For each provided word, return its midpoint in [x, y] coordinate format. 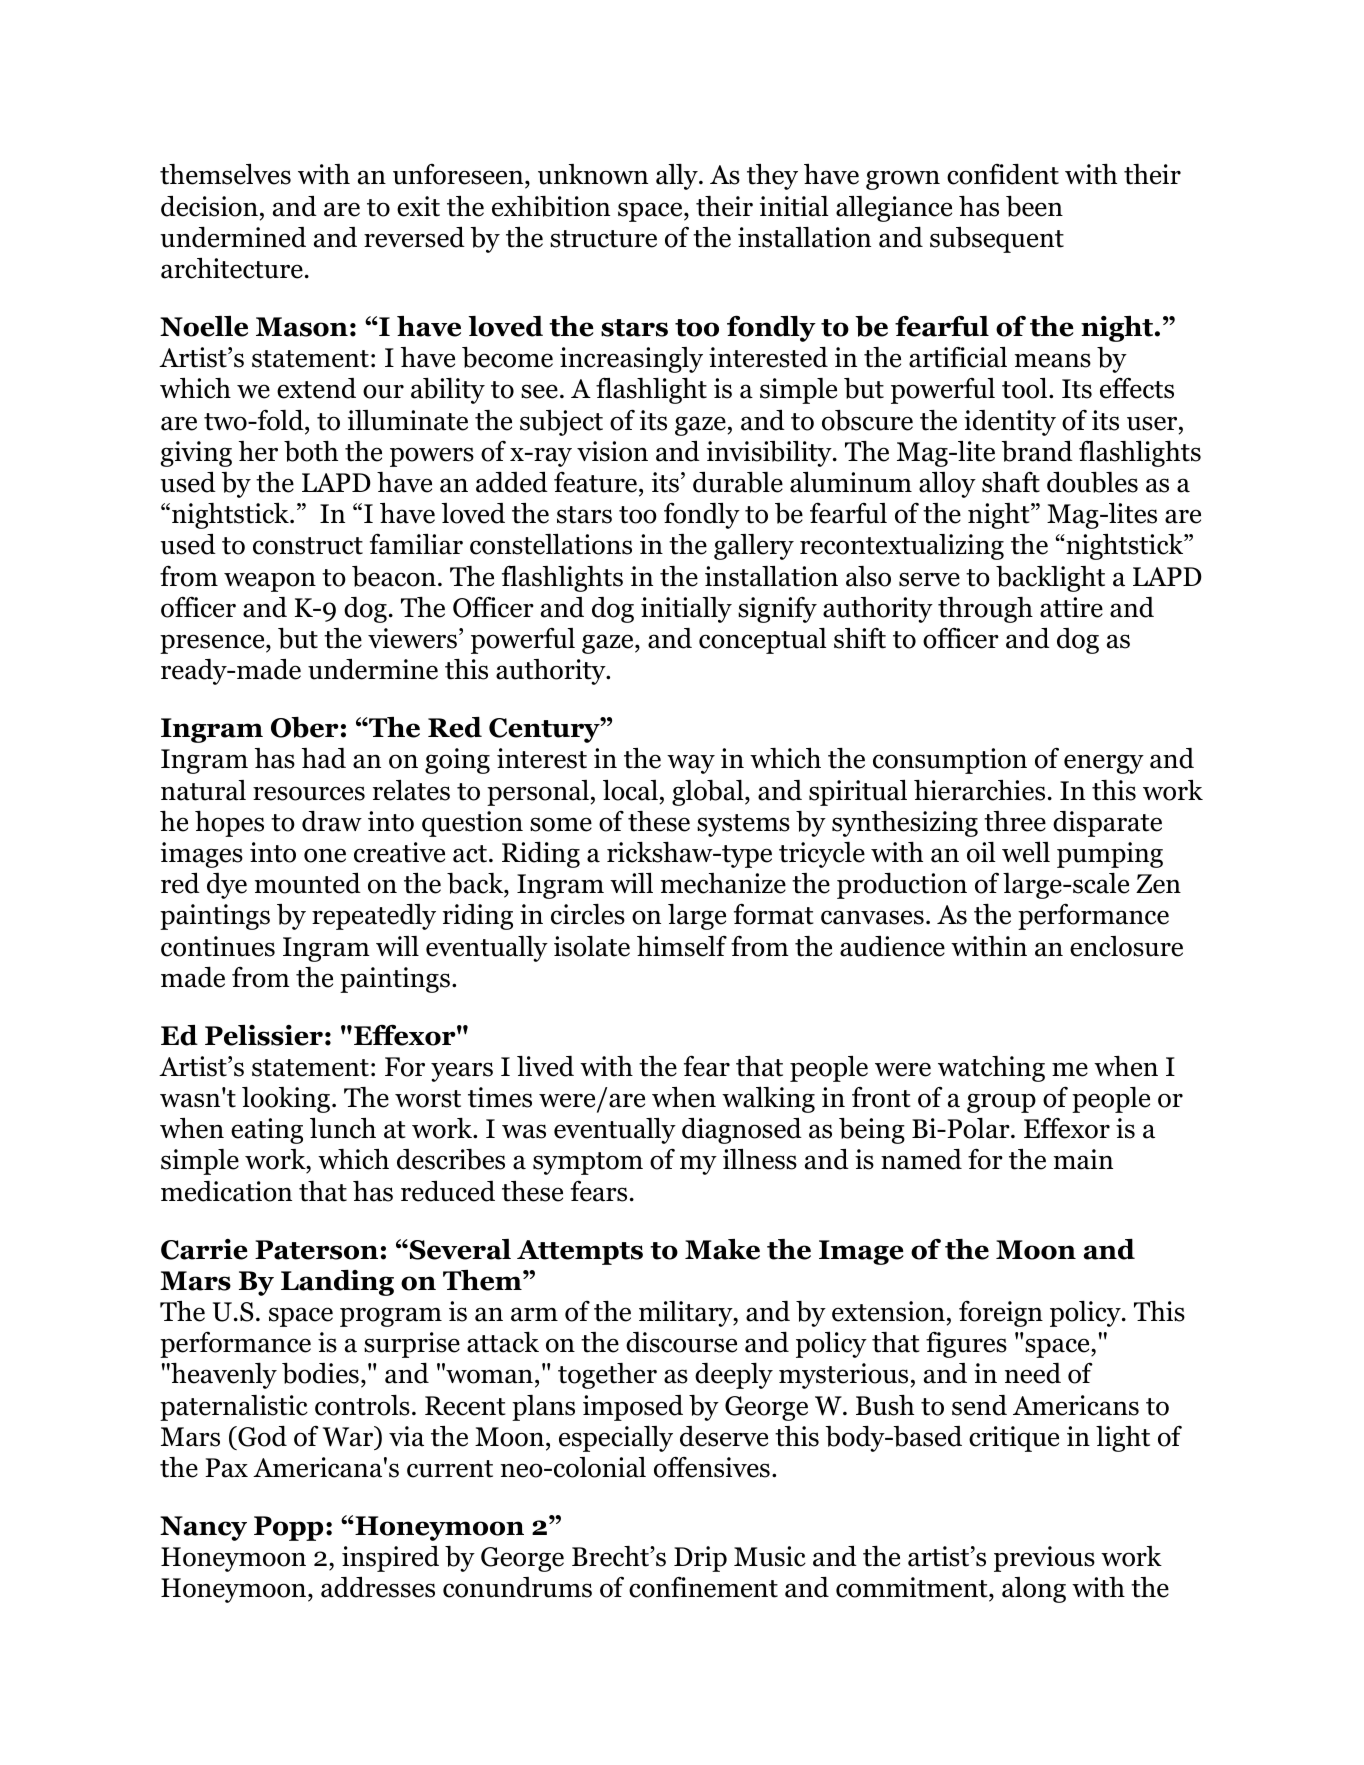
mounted [308, 883]
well [1026, 852]
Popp [288, 1528]
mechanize [723, 883]
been [1034, 206]
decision [209, 206]
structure [603, 239]
